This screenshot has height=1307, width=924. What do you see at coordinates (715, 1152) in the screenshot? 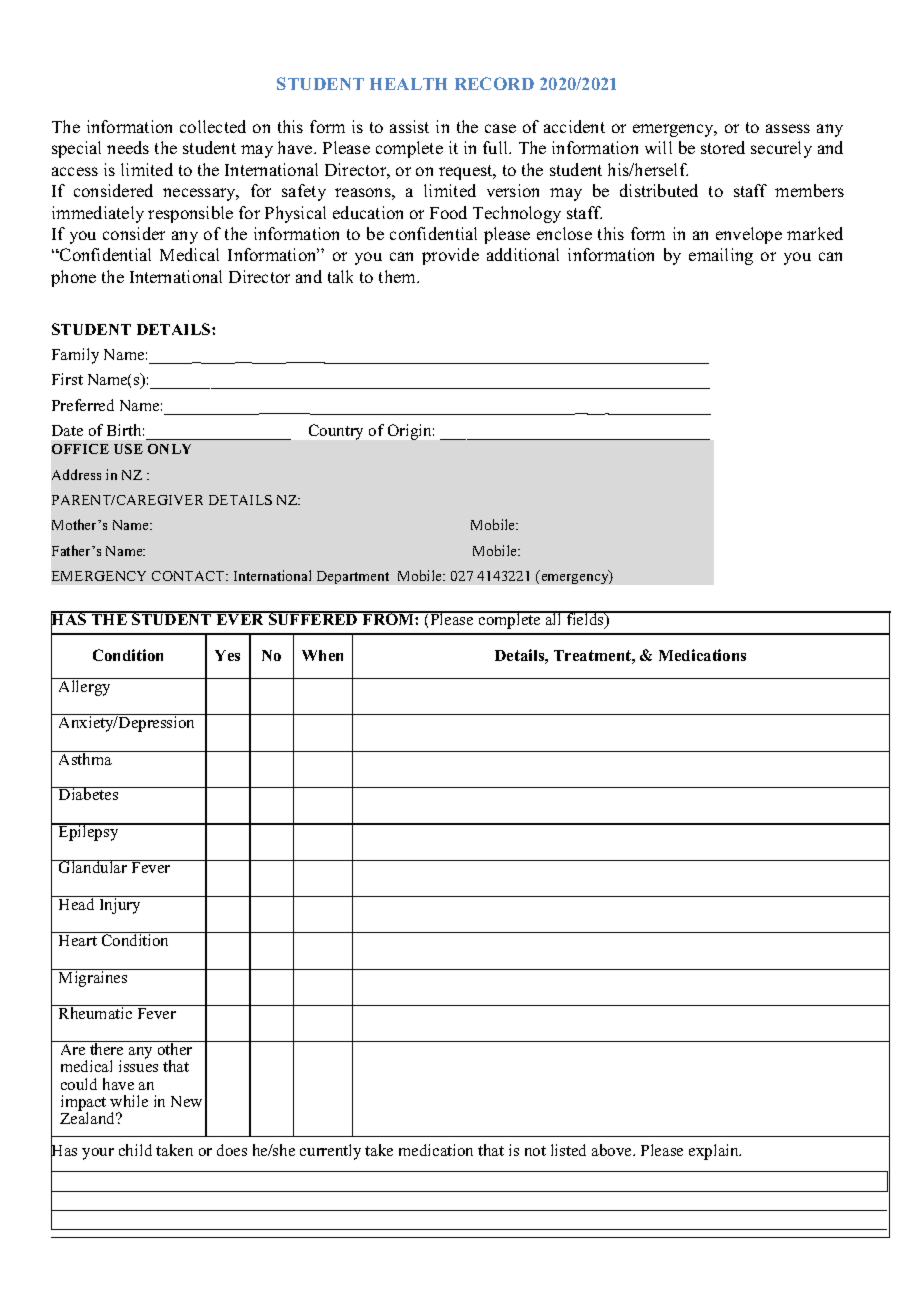
I see `explain` at bounding box center [715, 1152].
